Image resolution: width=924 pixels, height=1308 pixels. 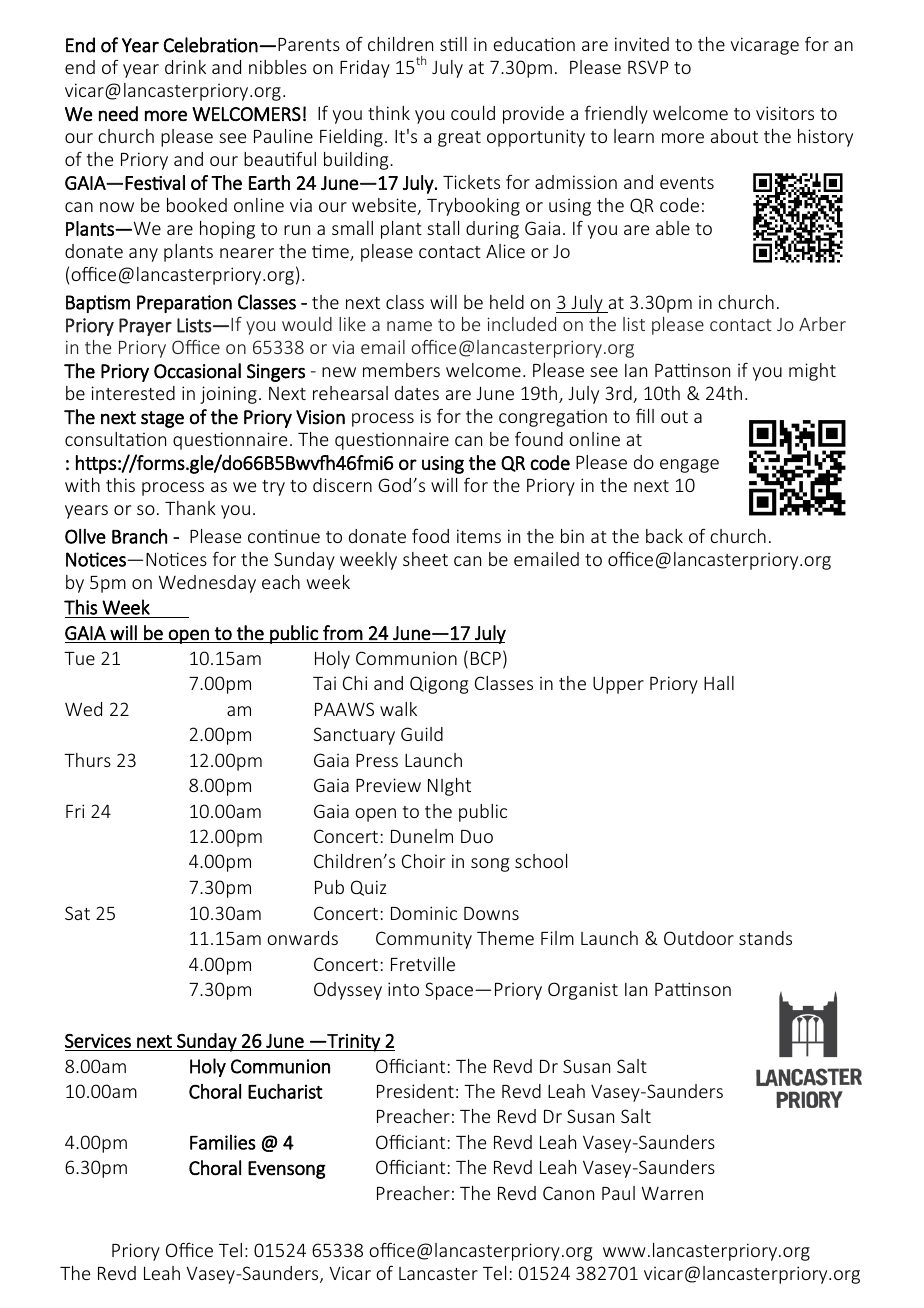 What do you see at coordinates (689, 466) in the screenshot?
I see `engage` at bounding box center [689, 466].
